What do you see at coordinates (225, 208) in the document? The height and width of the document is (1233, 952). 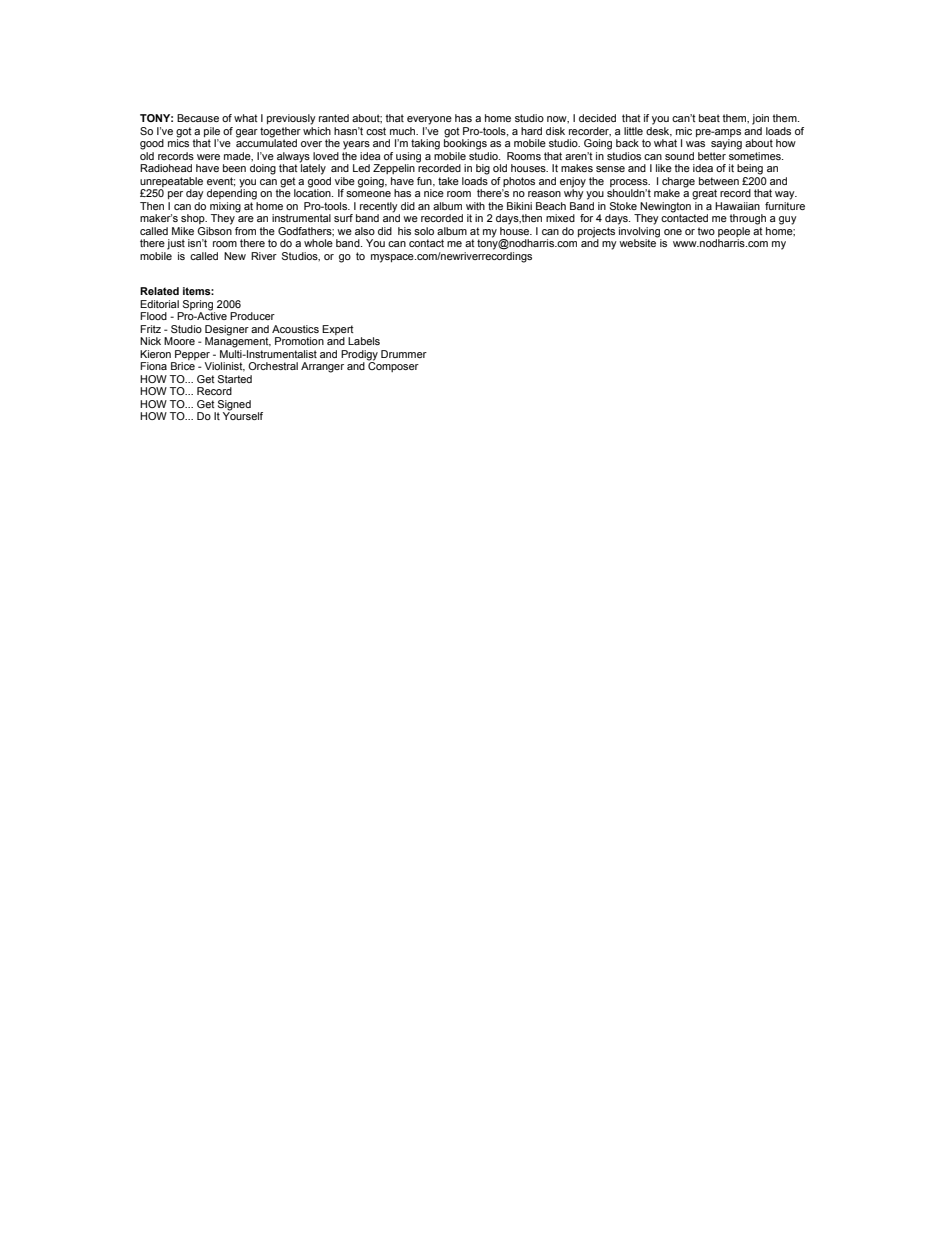 I see `mixing` at bounding box center [225, 208].
